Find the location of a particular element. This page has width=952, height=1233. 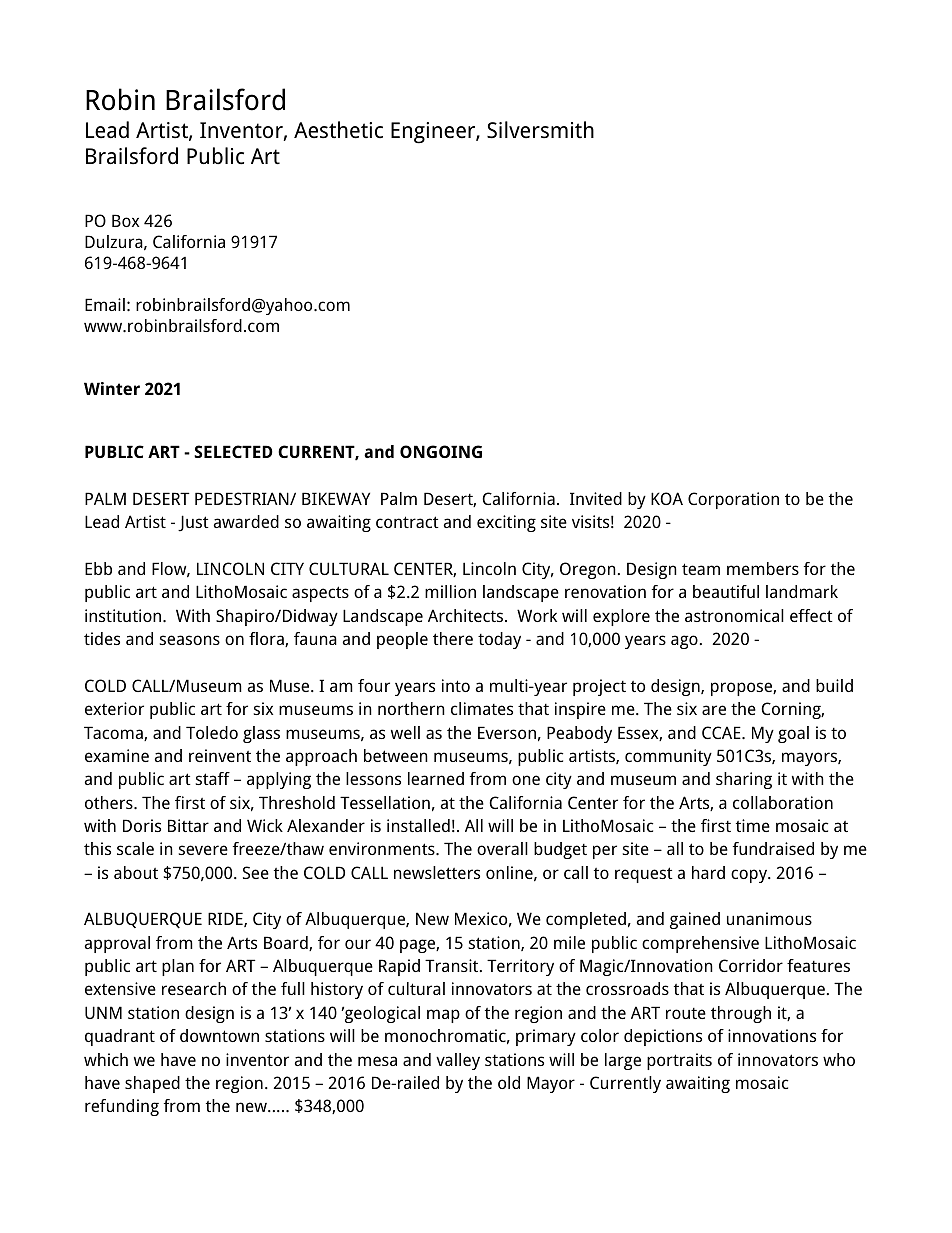

valley is located at coordinates (458, 1061).
